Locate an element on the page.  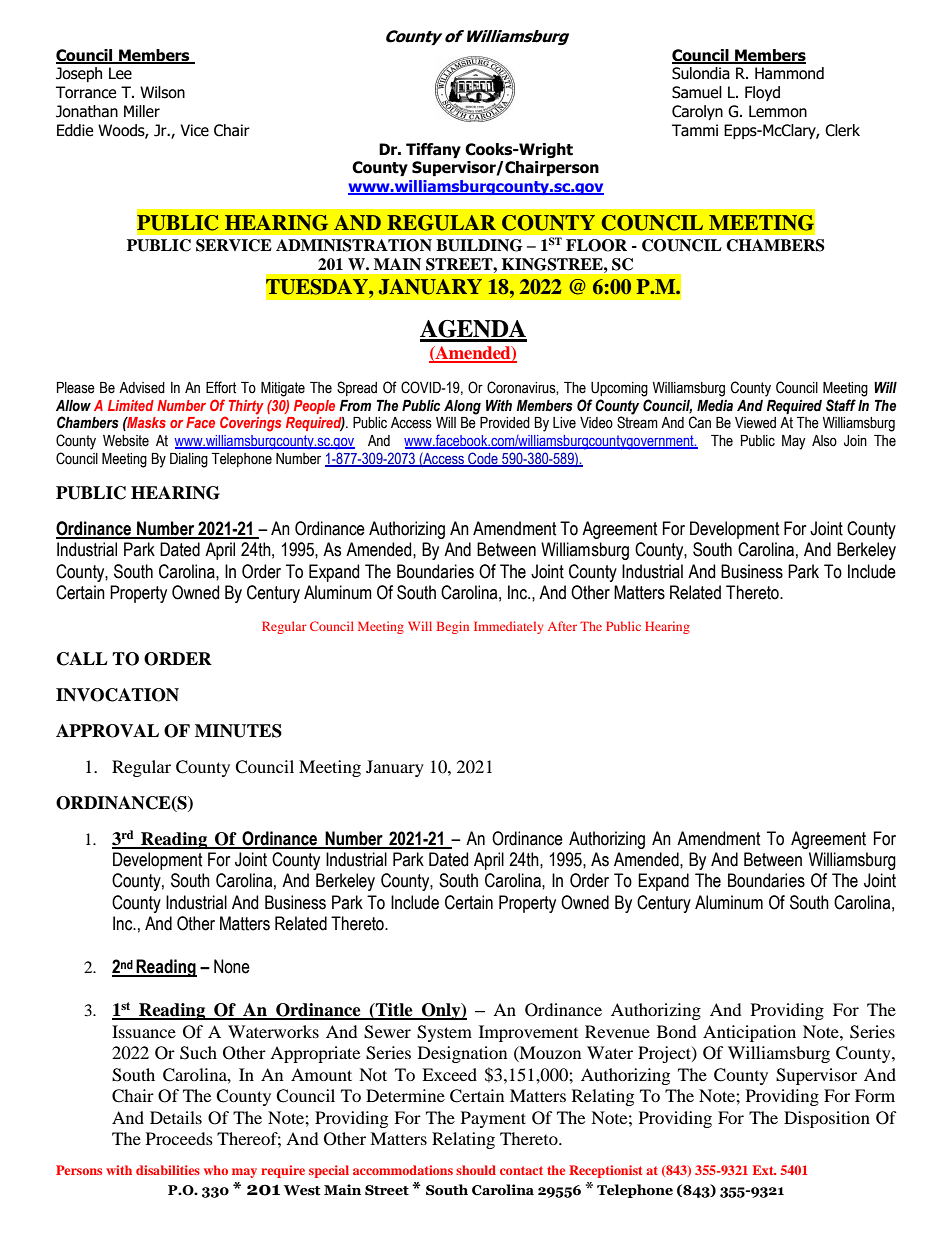
should is located at coordinates (476, 1170).
